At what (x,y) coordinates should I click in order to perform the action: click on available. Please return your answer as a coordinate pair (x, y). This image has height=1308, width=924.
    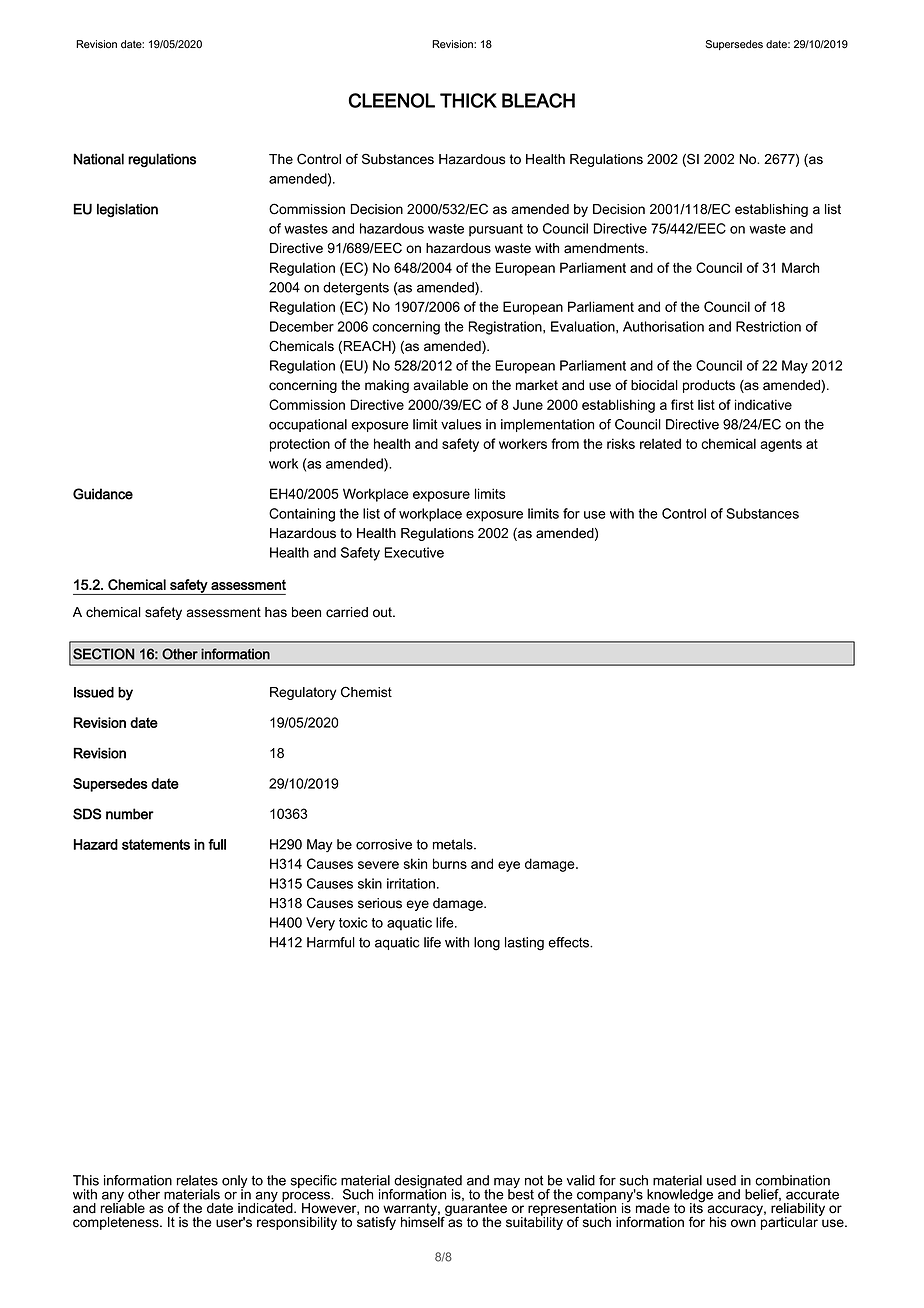
    Looking at the image, I should click on (441, 385).
